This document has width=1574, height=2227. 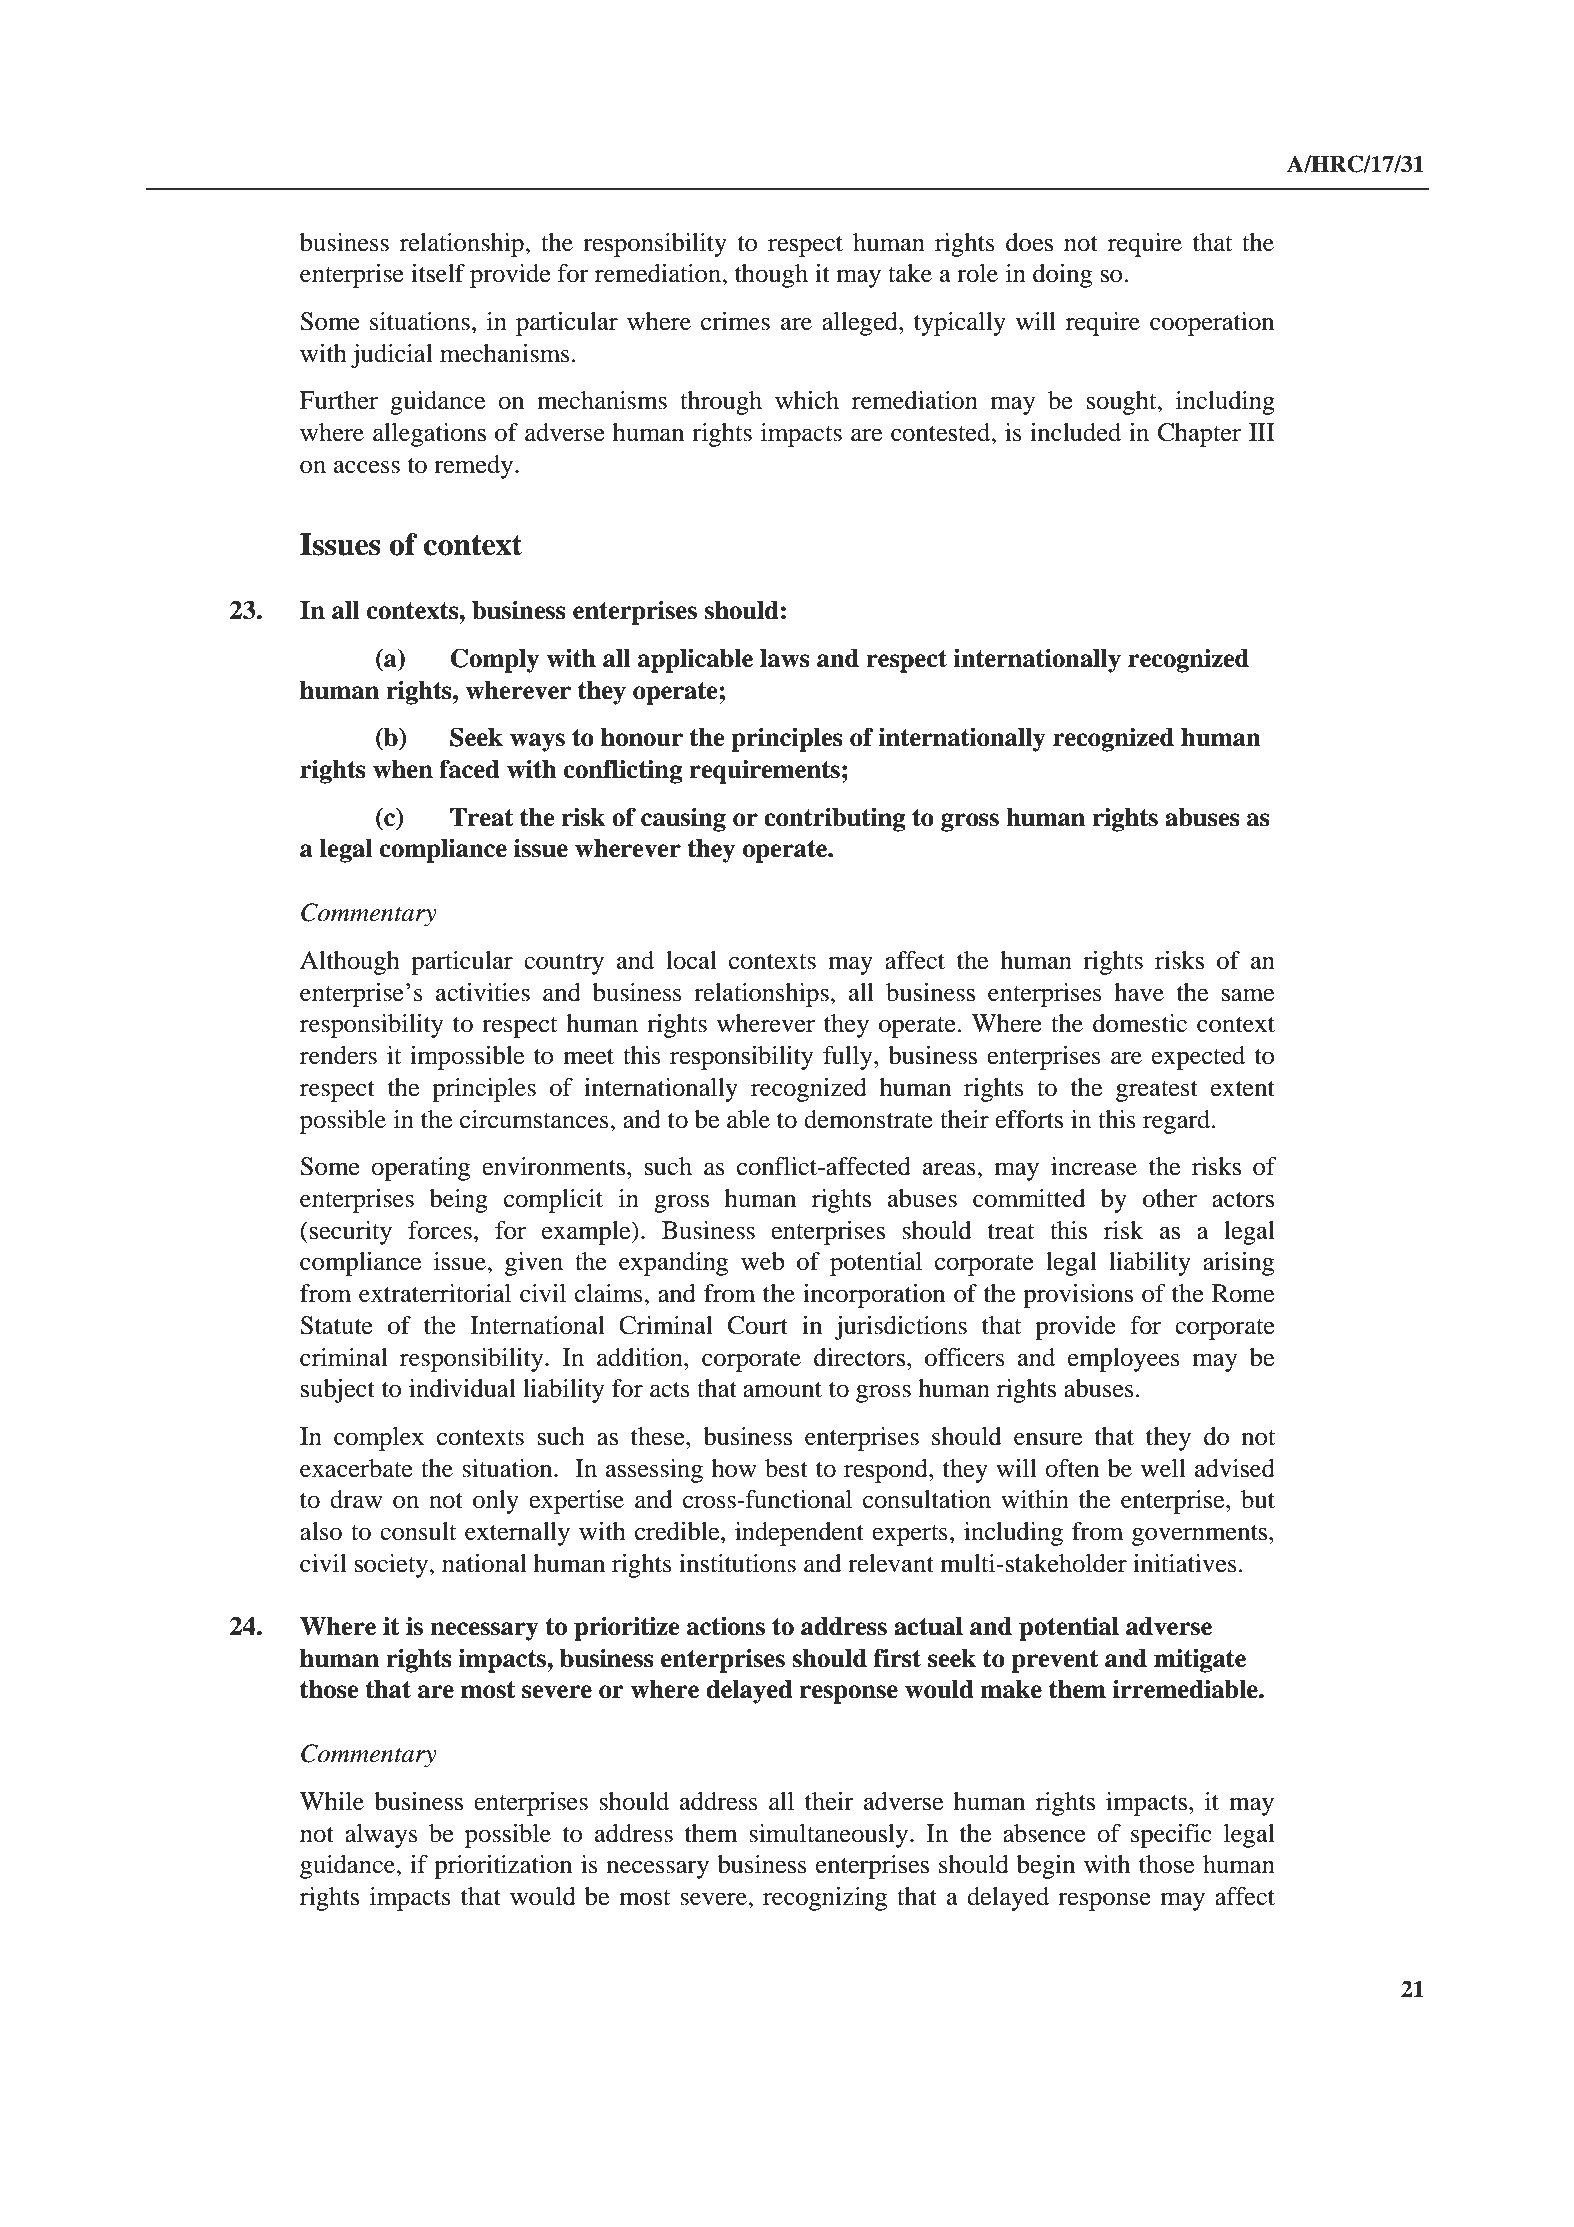 I want to click on complex, so click(x=379, y=1439).
